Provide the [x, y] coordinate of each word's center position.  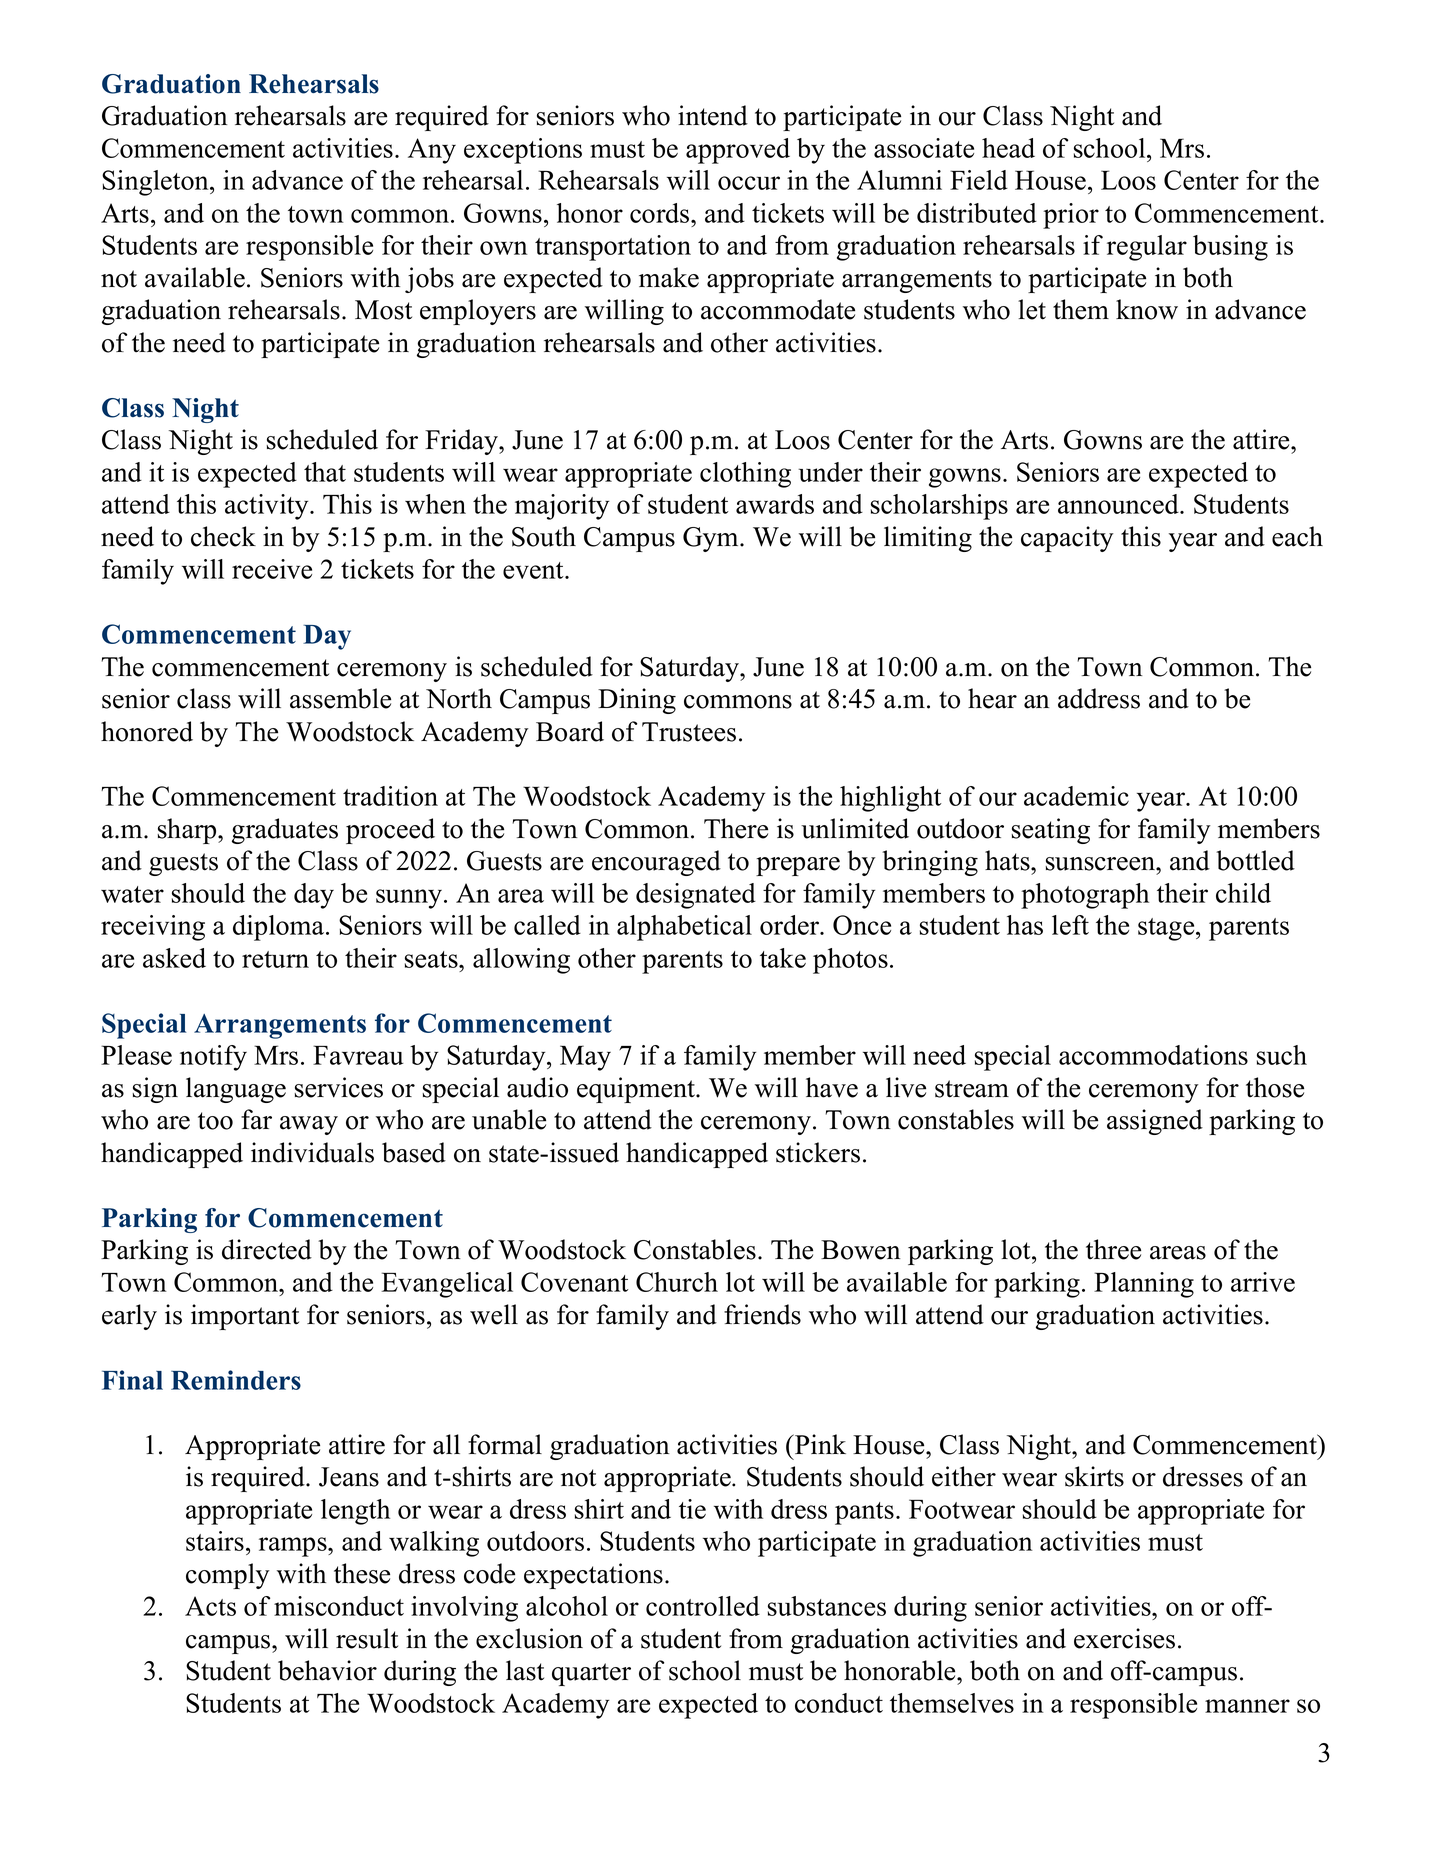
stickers [818, 1152]
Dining [637, 701]
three [1113, 1249]
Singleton [156, 183]
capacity [1067, 539]
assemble [340, 698]
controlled [703, 1606]
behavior [327, 1670]
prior [1071, 216]
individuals [312, 1152]
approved [738, 151]
